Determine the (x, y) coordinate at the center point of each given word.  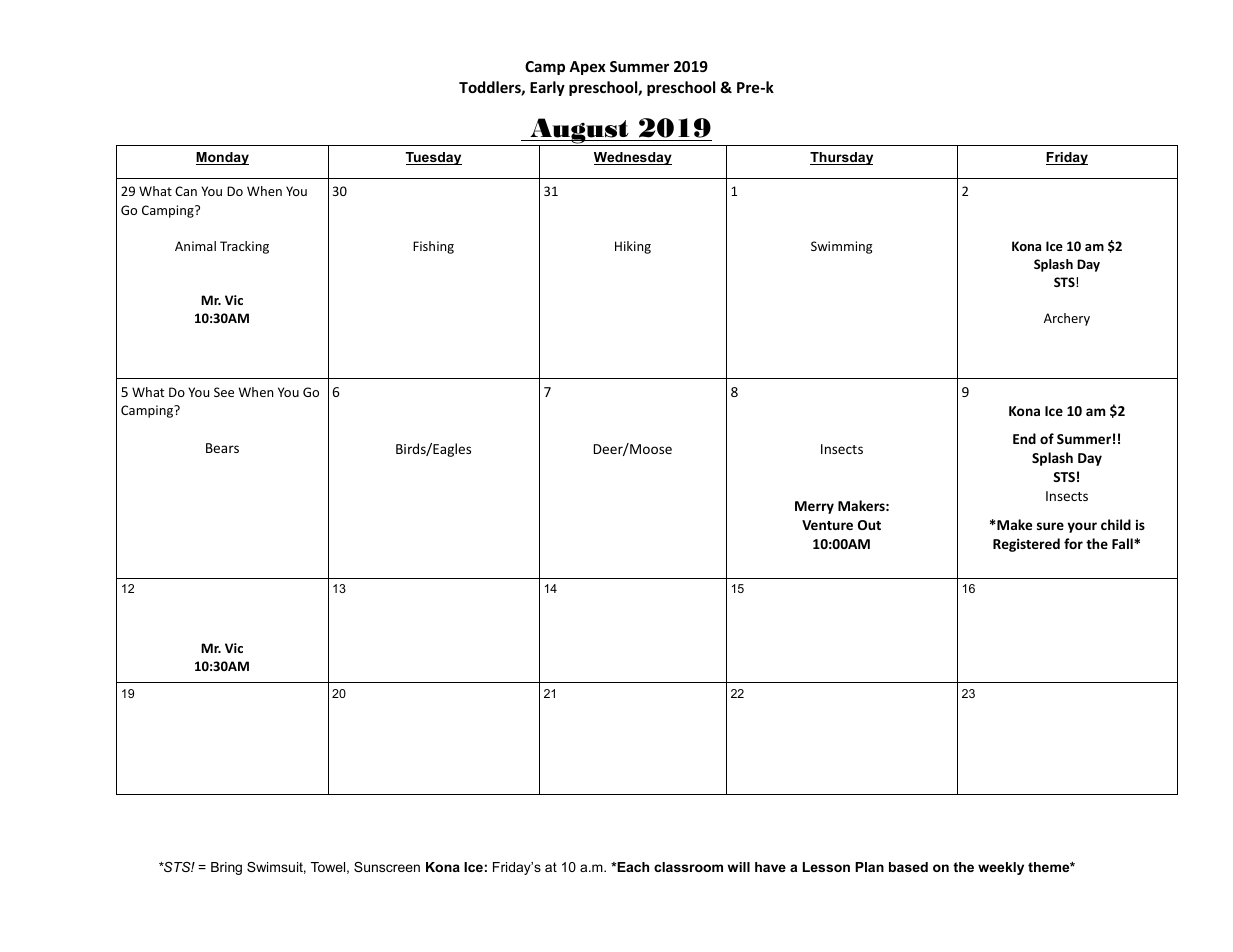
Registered (1026, 545)
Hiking (633, 247)
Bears (222, 448)
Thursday (841, 158)
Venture (827, 525)
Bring (226, 868)
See (224, 392)
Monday (222, 158)
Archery (1067, 319)
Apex (587, 68)
